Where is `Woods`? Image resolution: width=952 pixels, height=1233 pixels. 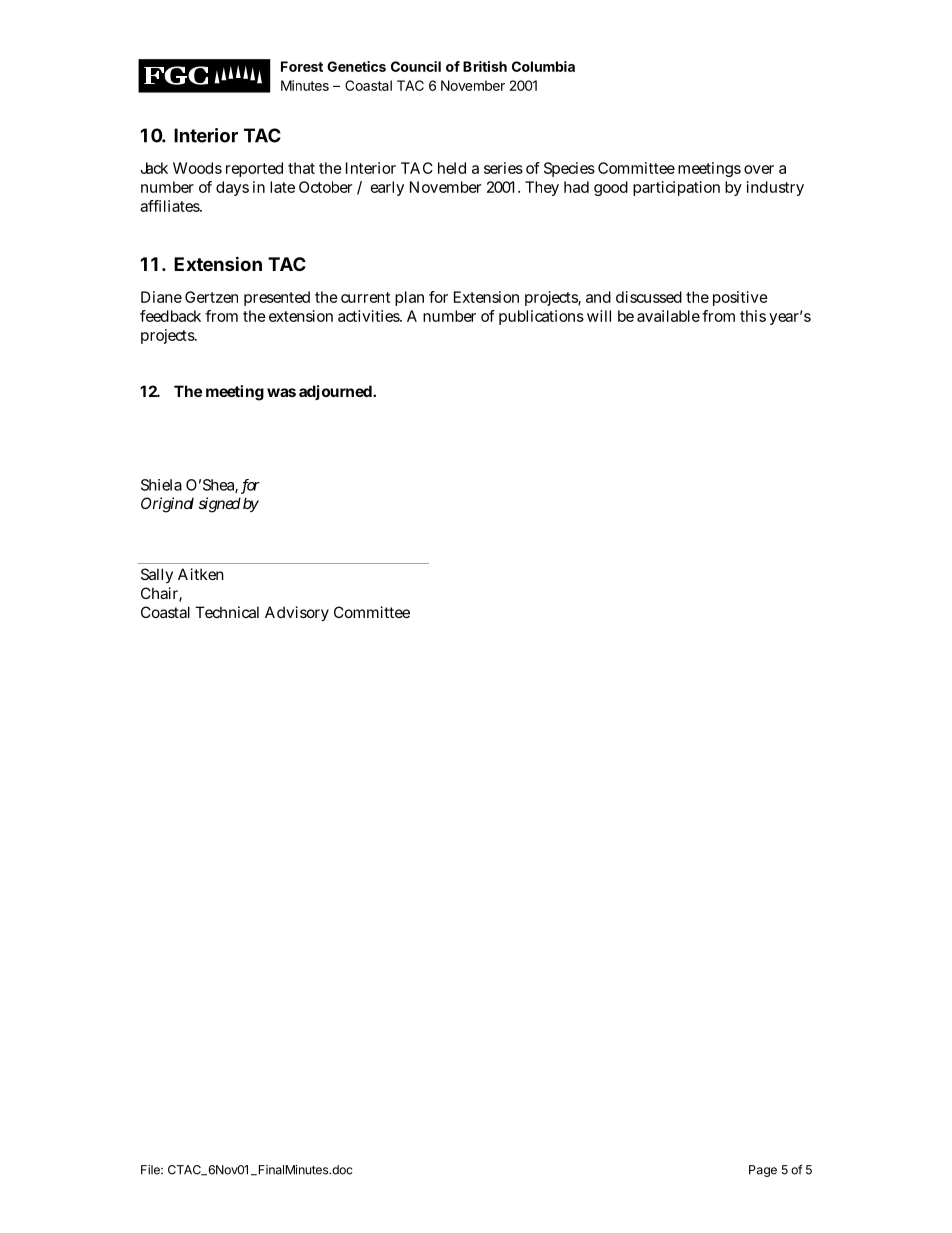 Woods is located at coordinates (197, 168).
